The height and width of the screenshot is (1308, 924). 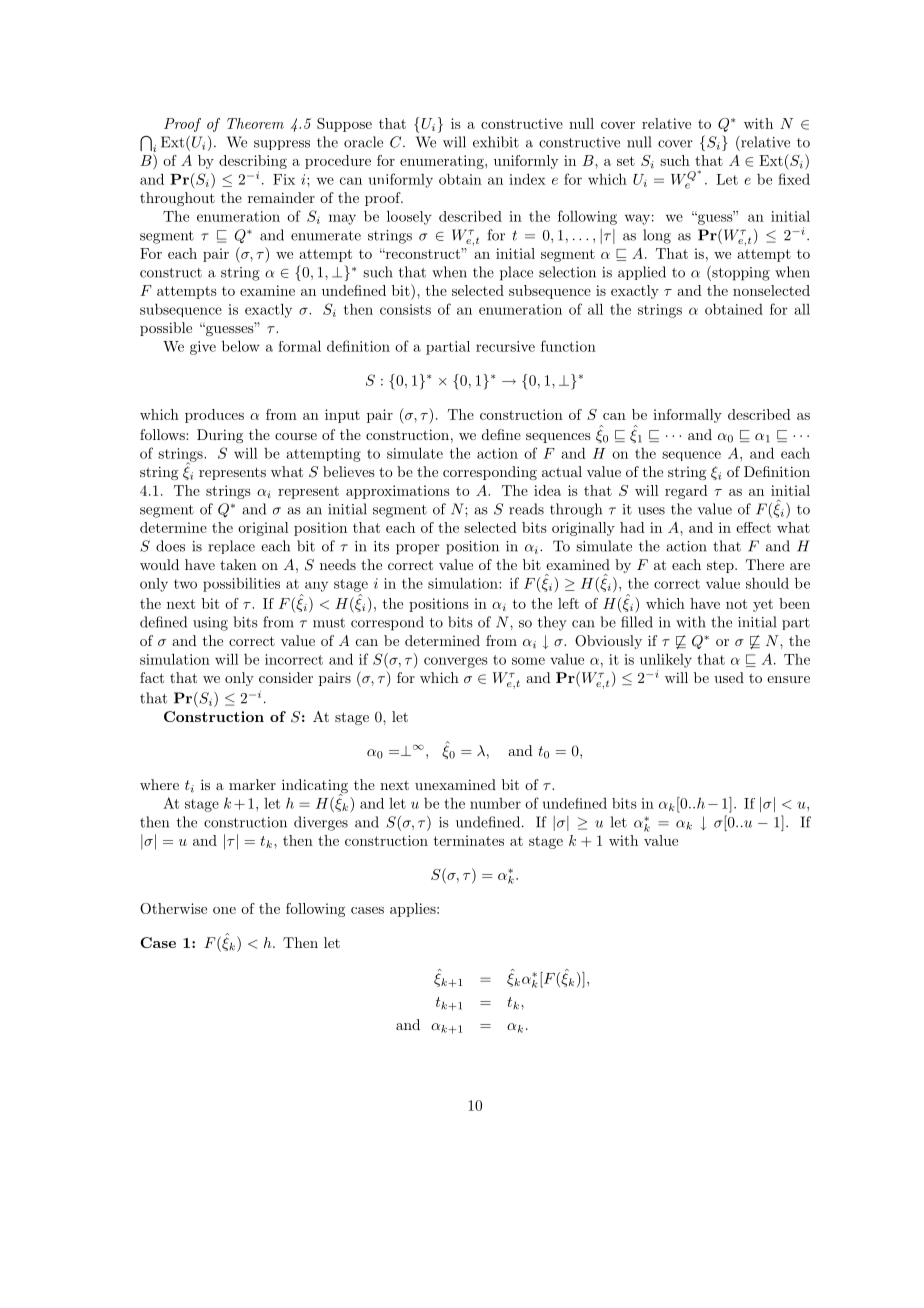 I want to click on not, so click(x=736, y=604).
